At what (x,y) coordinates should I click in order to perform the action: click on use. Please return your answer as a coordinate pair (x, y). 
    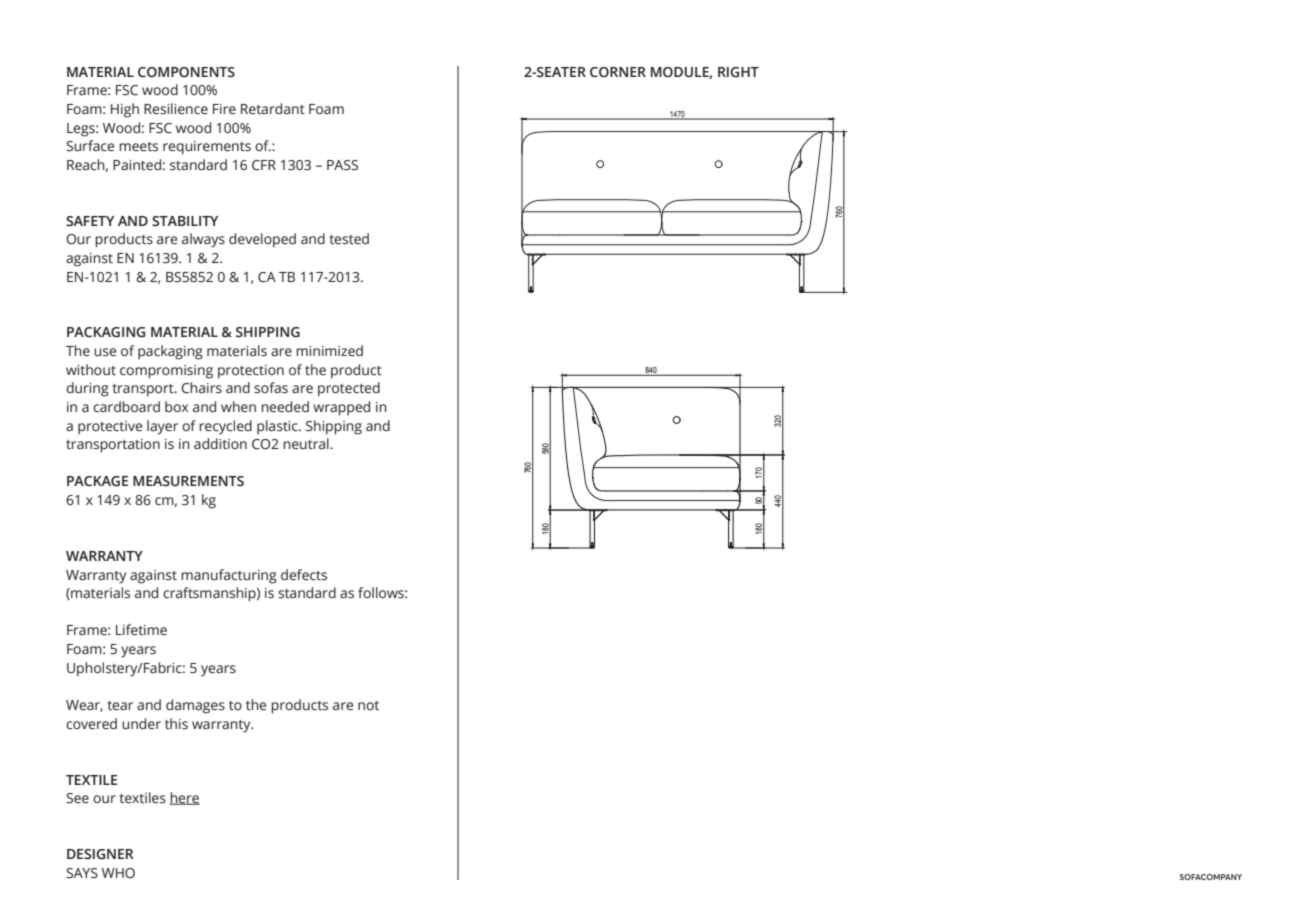
    Looking at the image, I should click on (105, 352).
